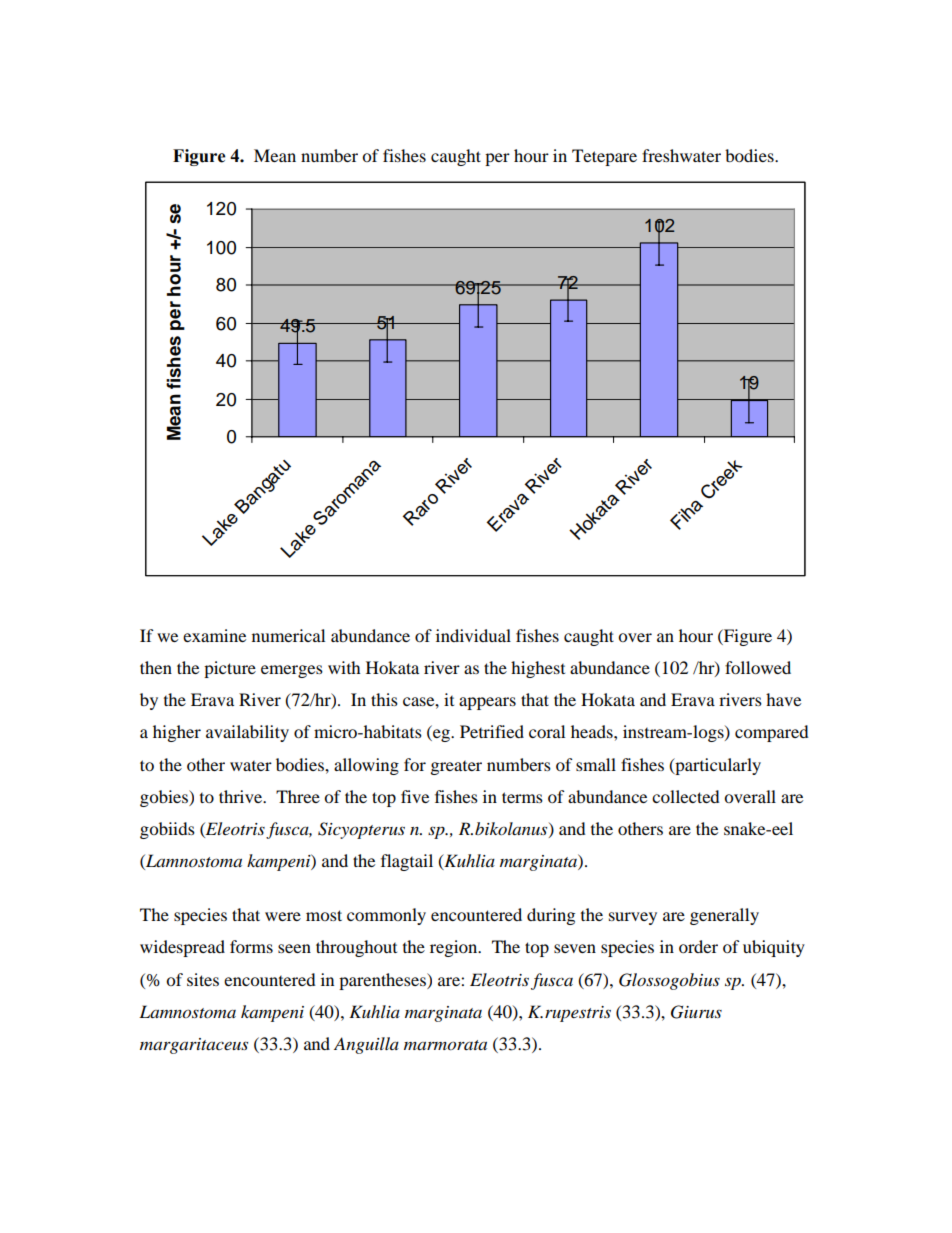 Image resolution: width=952 pixels, height=1233 pixels. Describe the element at coordinates (251, 946) in the image. I see `forms` at that location.
